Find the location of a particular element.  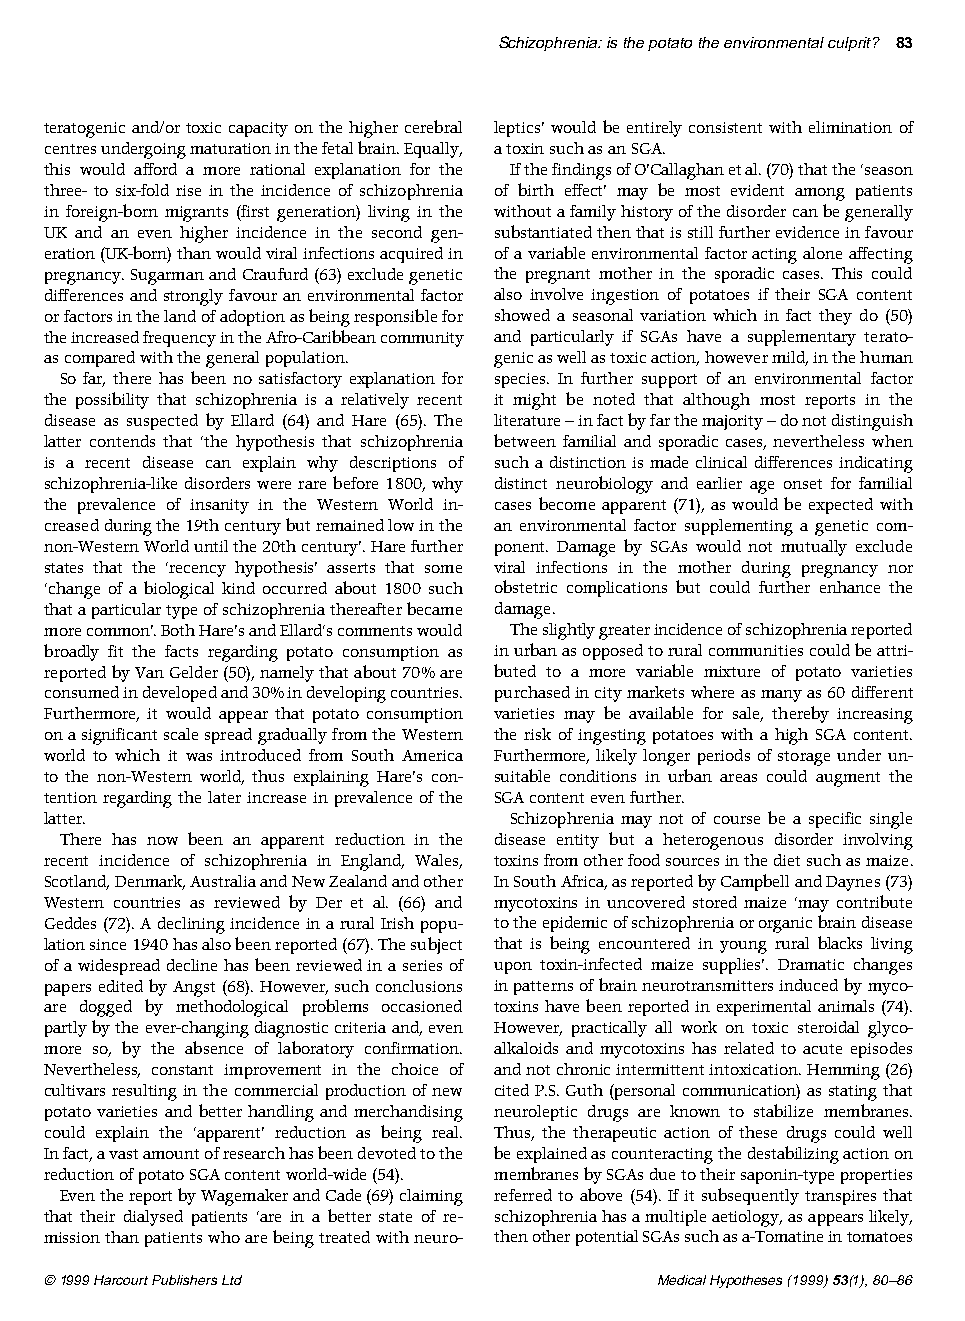

Equally is located at coordinates (433, 150).
